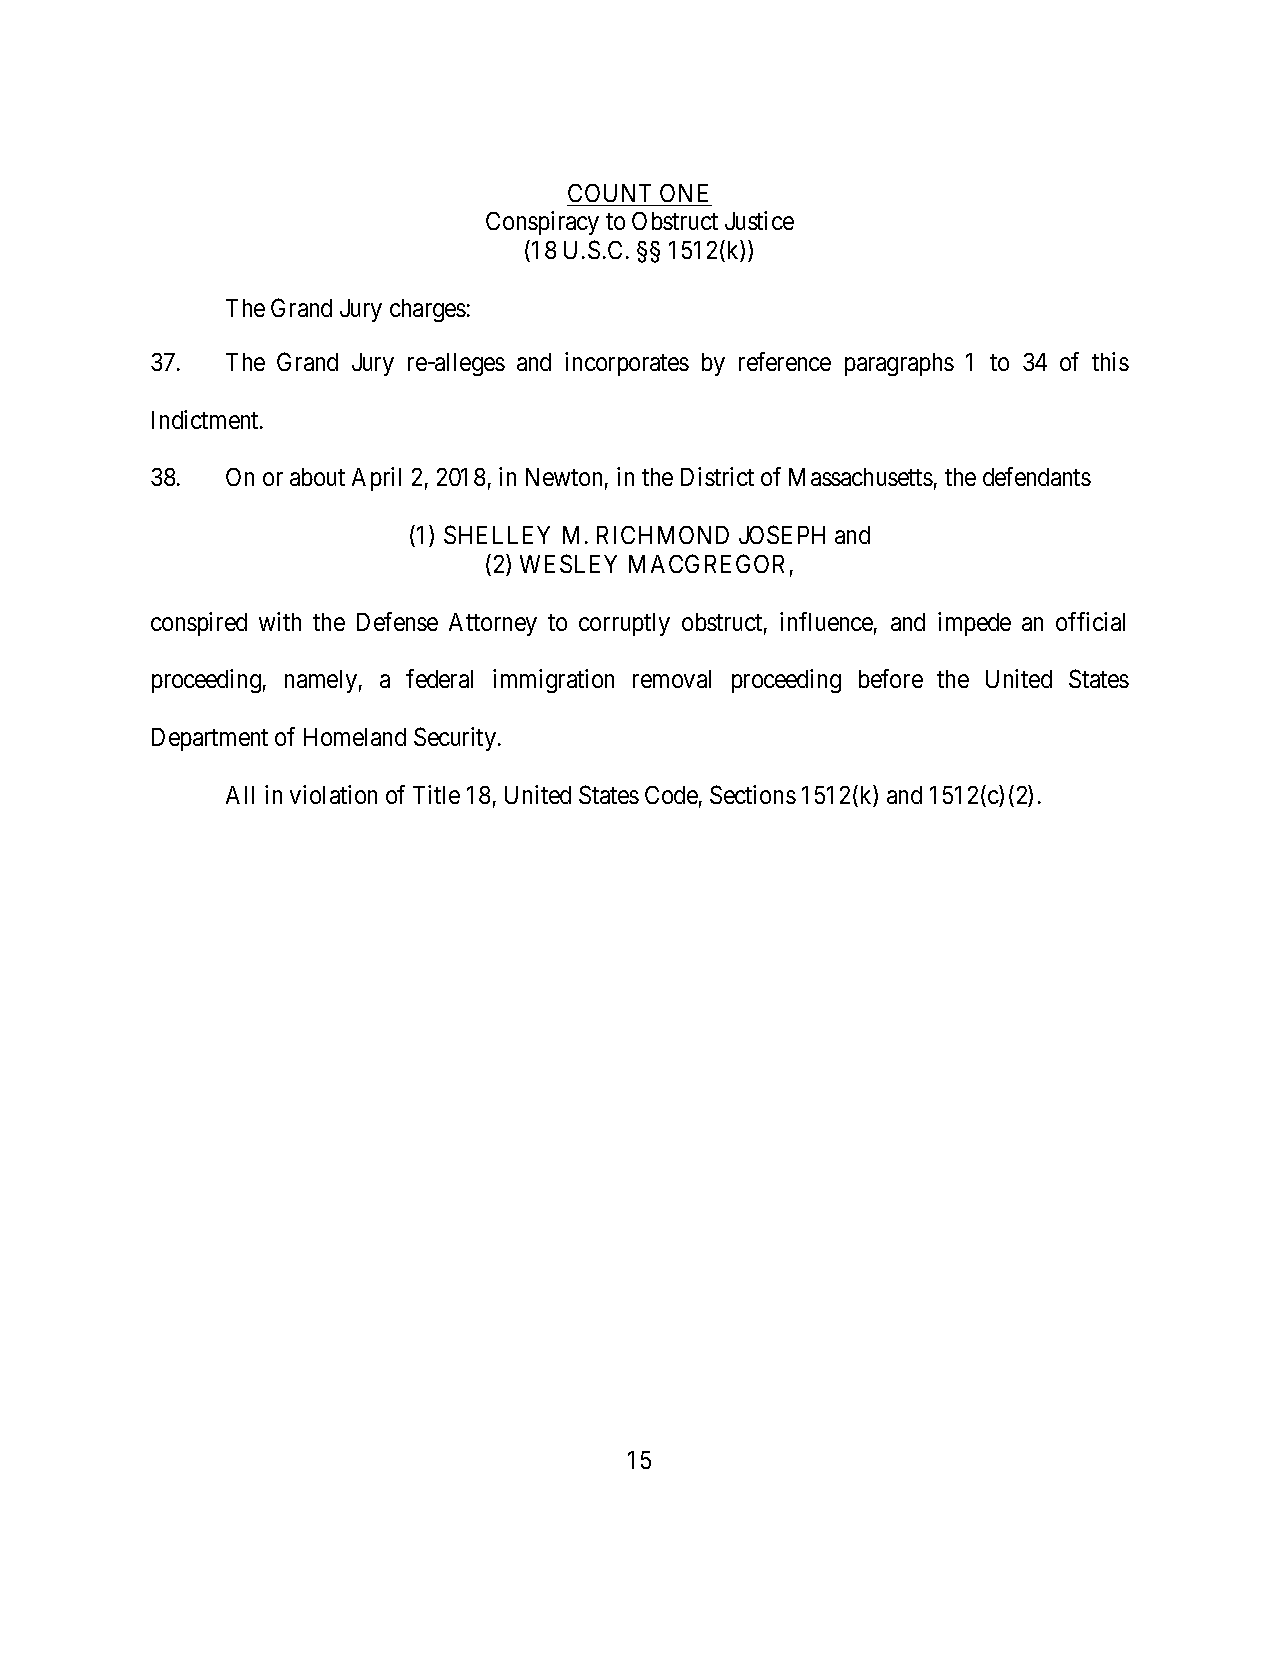 The height and width of the image is (1655, 1279). What do you see at coordinates (333, 794) in the image?
I see `violation` at bounding box center [333, 794].
